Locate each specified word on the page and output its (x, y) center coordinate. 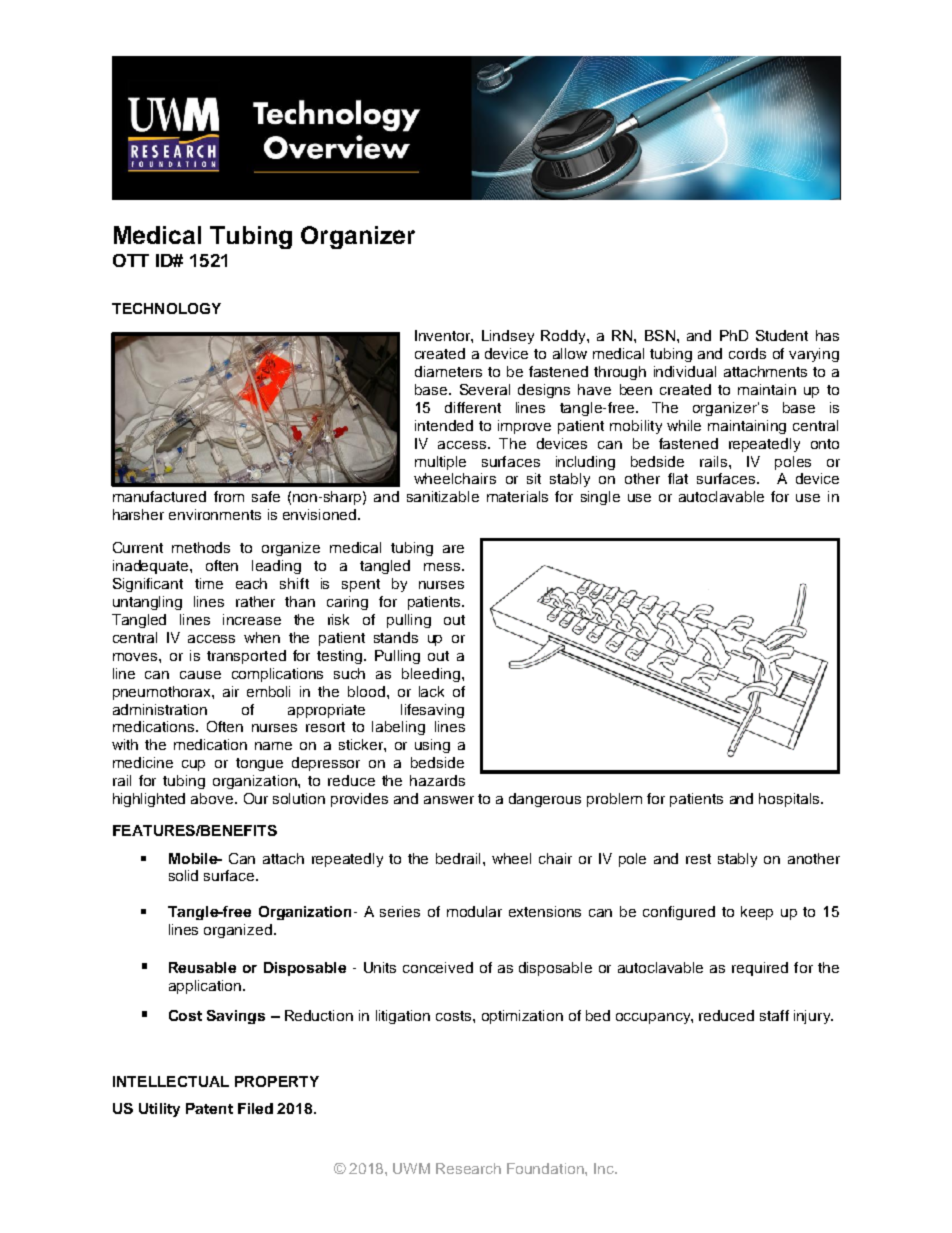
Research (468, 1168)
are (453, 549)
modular (474, 911)
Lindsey (508, 337)
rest (698, 859)
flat (678, 478)
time (209, 583)
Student (782, 335)
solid (183, 875)
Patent (209, 1108)
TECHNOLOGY (166, 308)
